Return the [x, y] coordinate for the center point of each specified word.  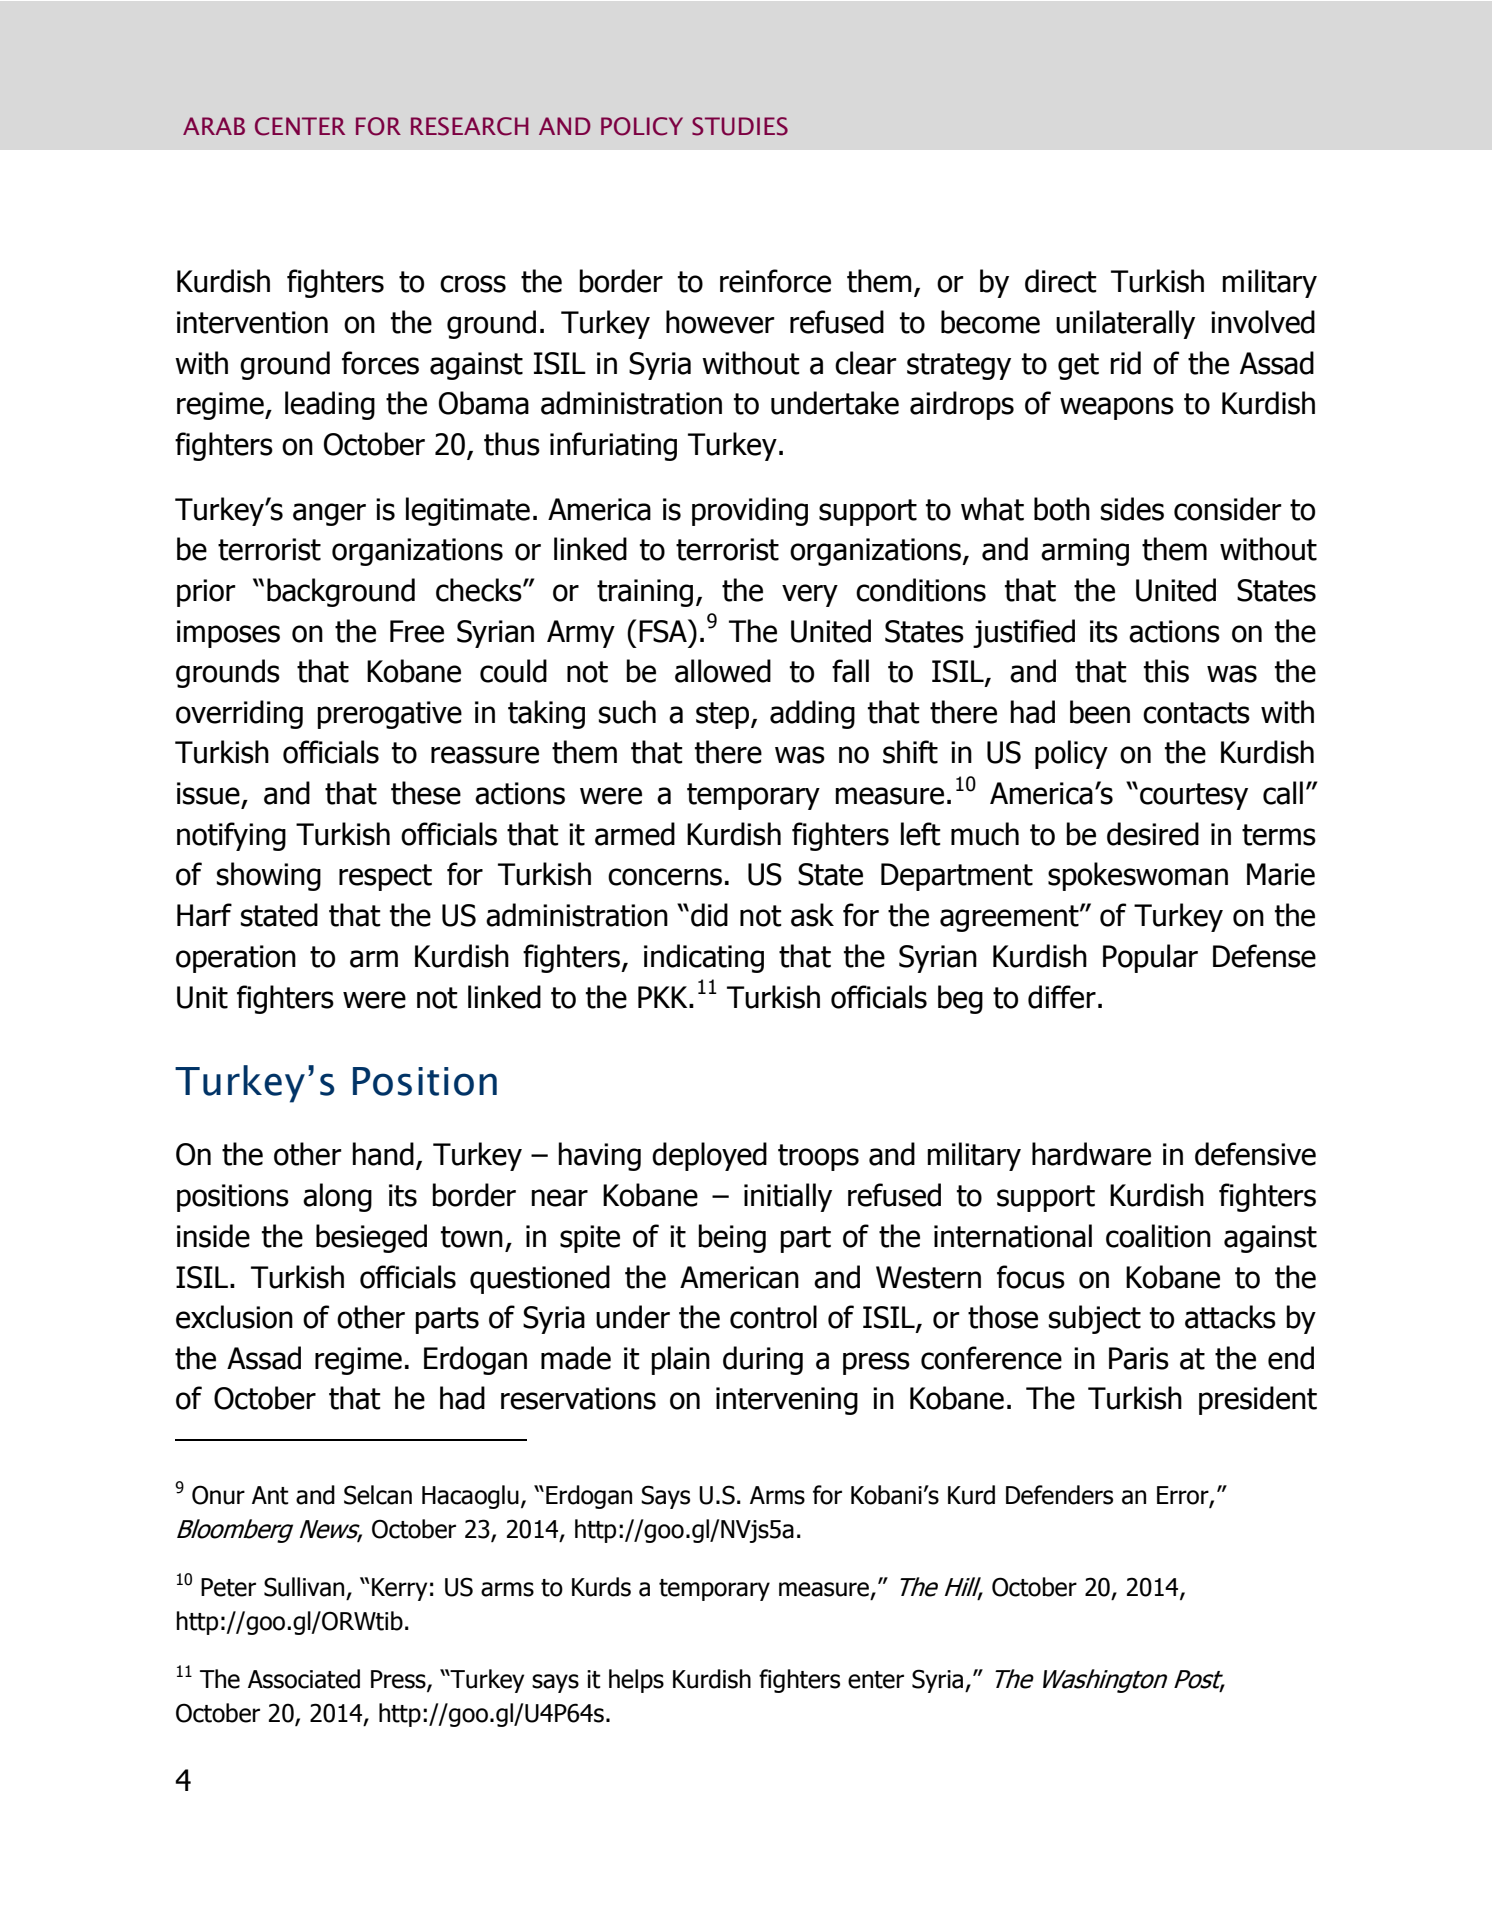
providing [750, 511]
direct [1061, 281]
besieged [371, 1238]
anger [329, 514]
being [732, 1238]
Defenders [1059, 1495]
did [709, 915]
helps [636, 1681]
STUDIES [740, 126]
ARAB [214, 126]
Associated [304, 1679]
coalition [1158, 1236]
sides [1132, 509]
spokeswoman [1138, 876]
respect [385, 877]
